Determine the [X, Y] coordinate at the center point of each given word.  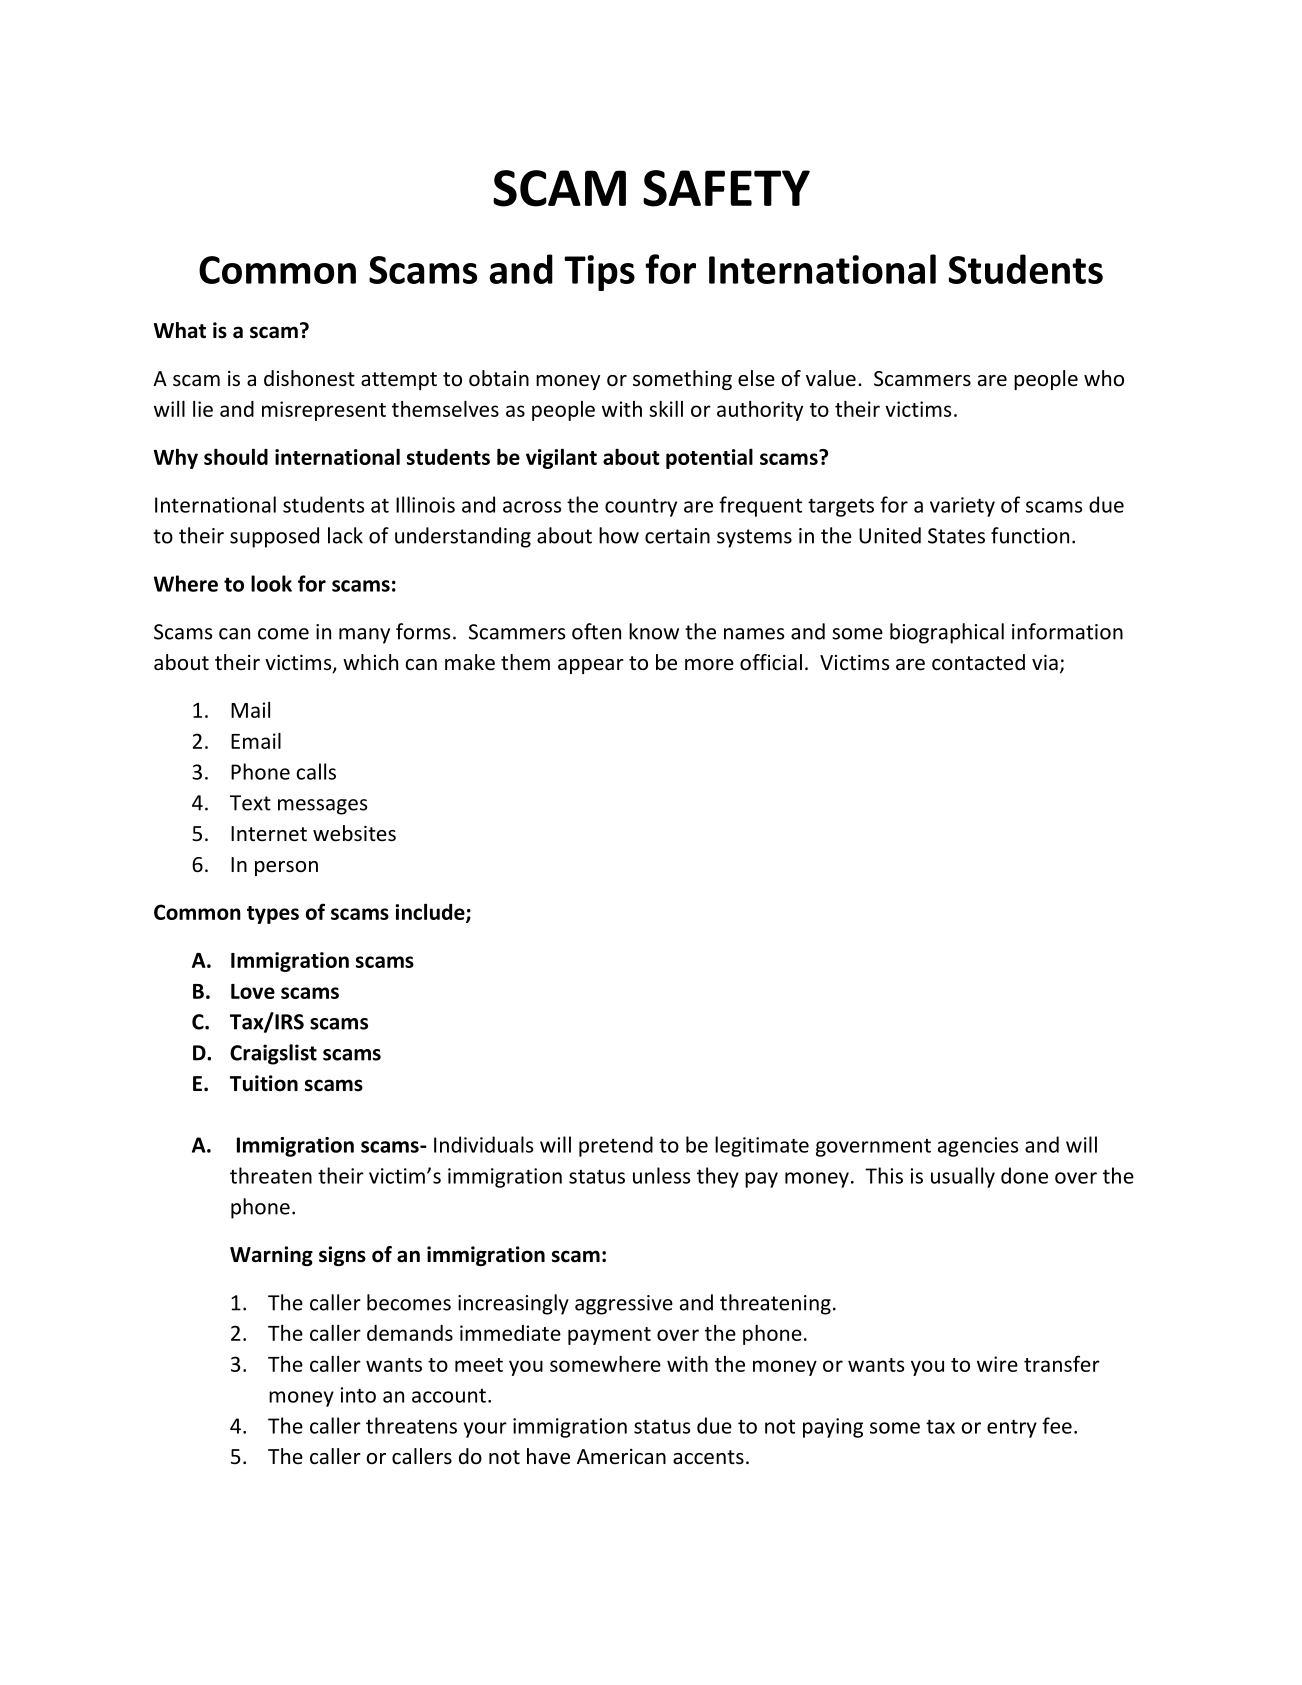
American [621, 1457]
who [1104, 378]
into [358, 1395]
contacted [978, 662]
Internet [269, 834]
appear [591, 666]
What [180, 330]
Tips [599, 273]
